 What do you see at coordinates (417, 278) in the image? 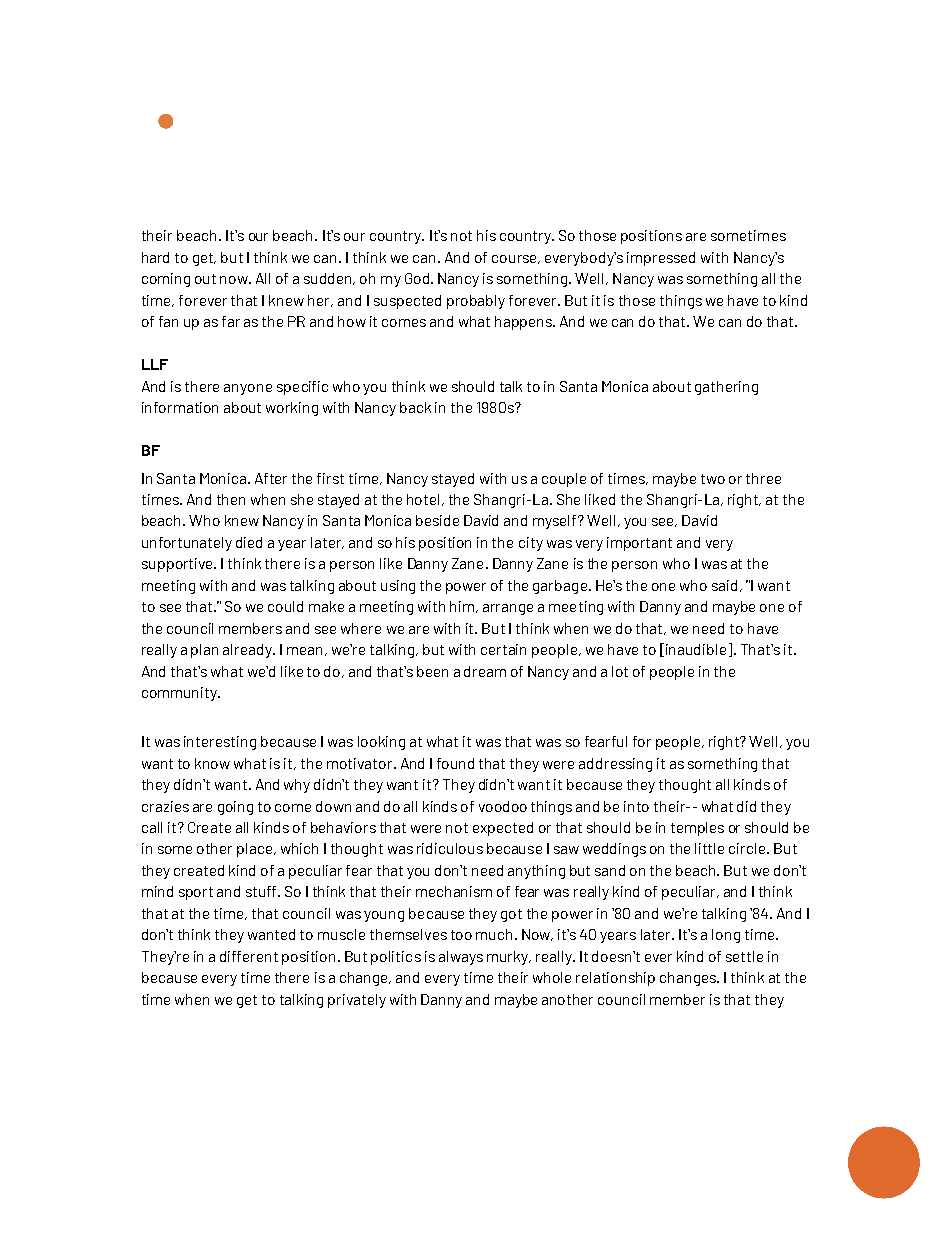
I see `God` at bounding box center [417, 278].
